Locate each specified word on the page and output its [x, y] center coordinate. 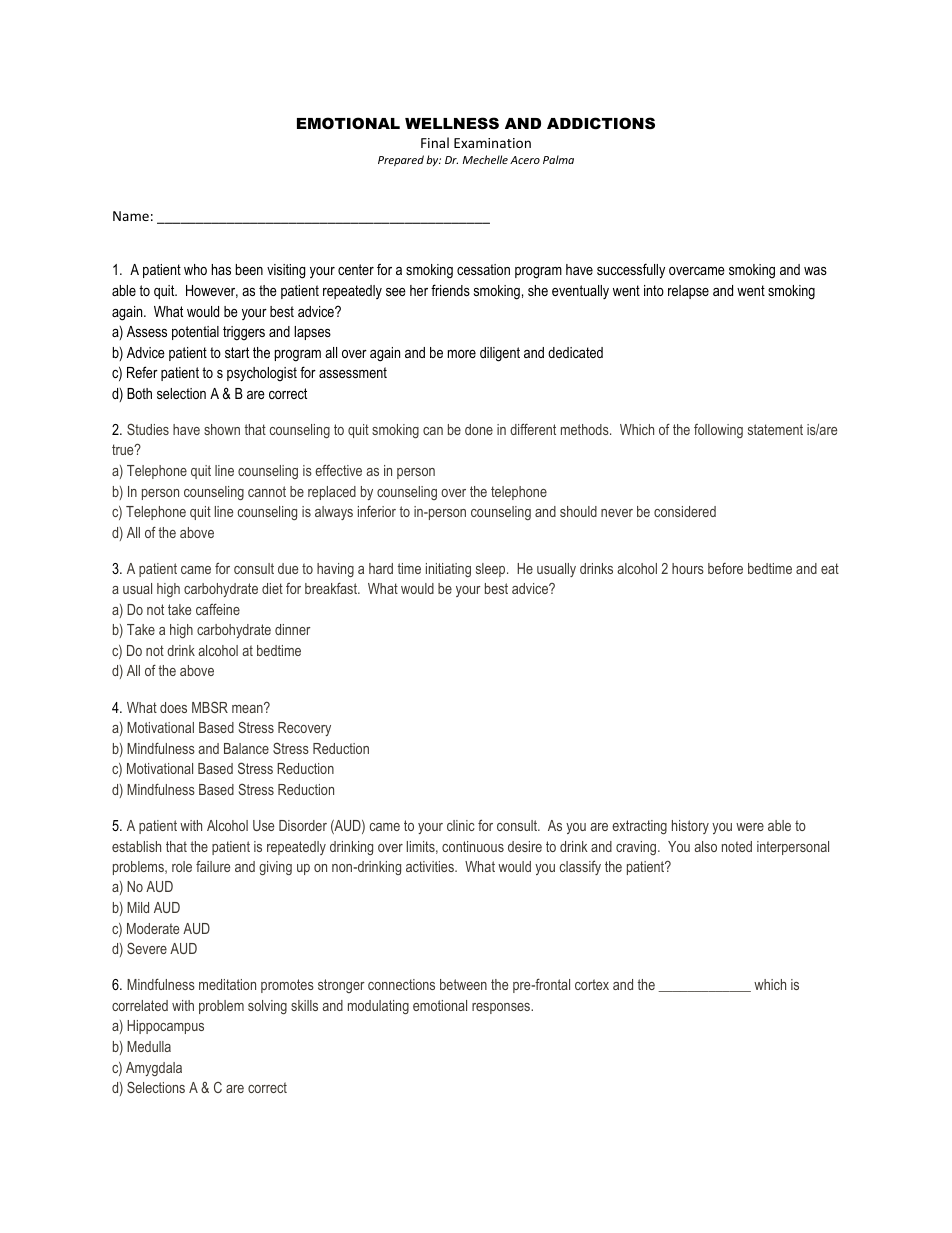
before [725, 568]
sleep [492, 570]
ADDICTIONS [601, 123]
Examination [492, 143]
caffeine [218, 609]
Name [131, 216]
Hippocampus [165, 1027]
